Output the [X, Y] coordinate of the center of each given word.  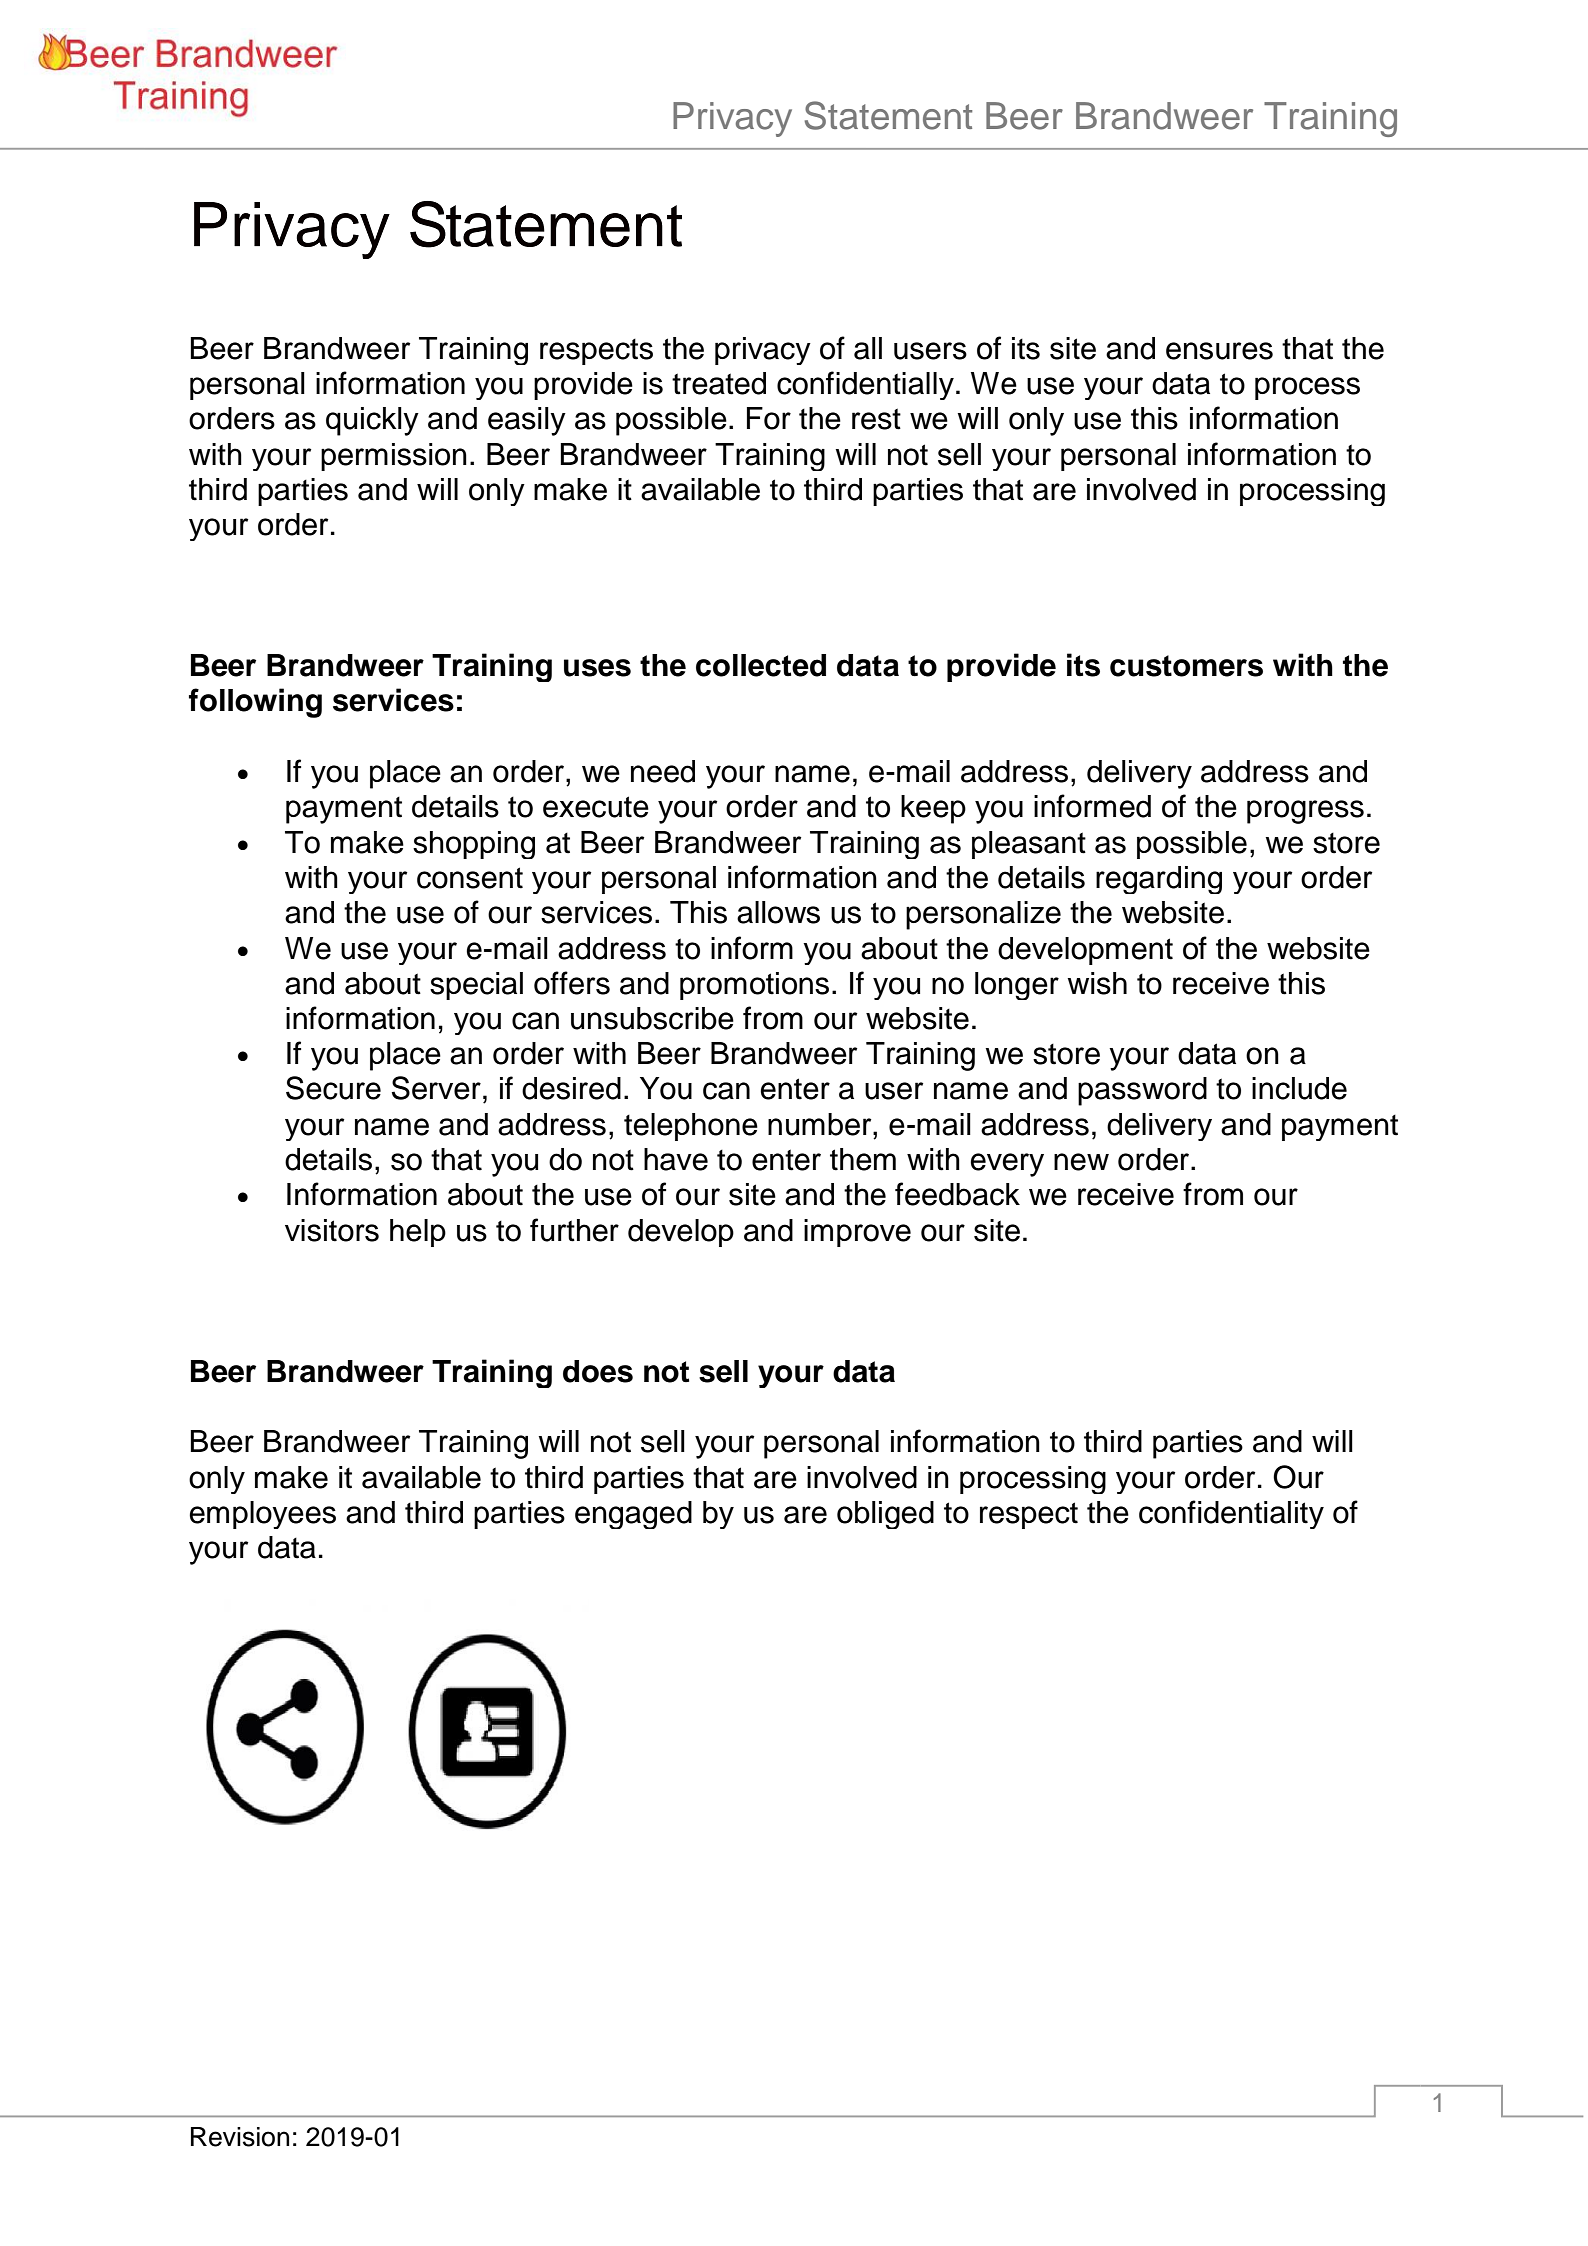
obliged [885, 1515]
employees [262, 1515]
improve [857, 1233]
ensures [1219, 351]
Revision [240, 2137]
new [1081, 1162]
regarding [1159, 880]
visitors [332, 1230]
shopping [474, 845]
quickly [372, 421]
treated [719, 383]
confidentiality [1231, 1514]
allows [778, 912]
